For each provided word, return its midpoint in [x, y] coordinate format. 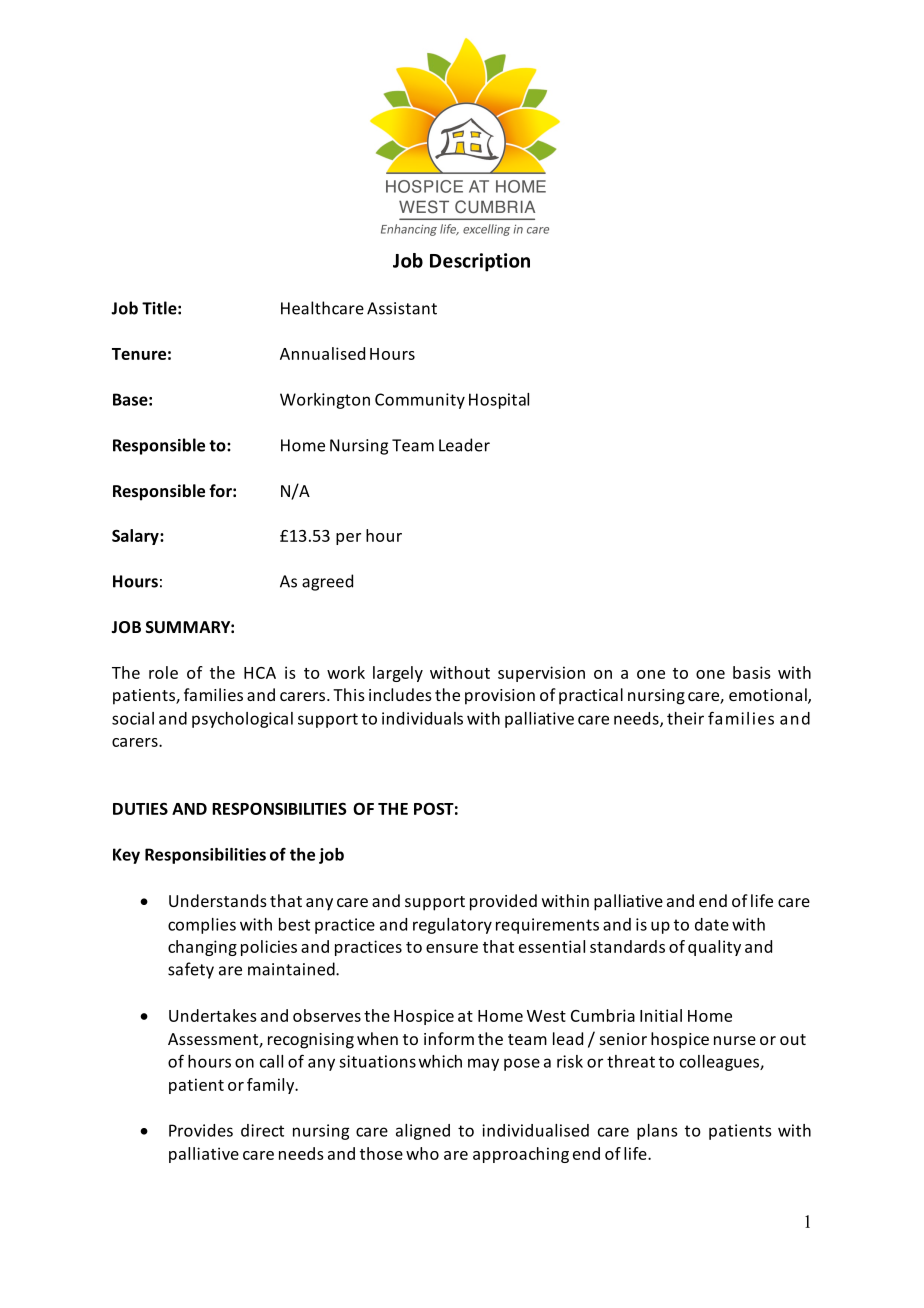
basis [752, 672]
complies [202, 926]
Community [420, 401]
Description [480, 262]
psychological [242, 720]
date [712, 924]
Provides [201, 1130]
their [685, 718]
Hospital [499, 401]
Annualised [322, 353]
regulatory [452, 926]
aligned [423, 1132]
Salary [136, 537]
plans [657, 1132]
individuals [422, 718]
